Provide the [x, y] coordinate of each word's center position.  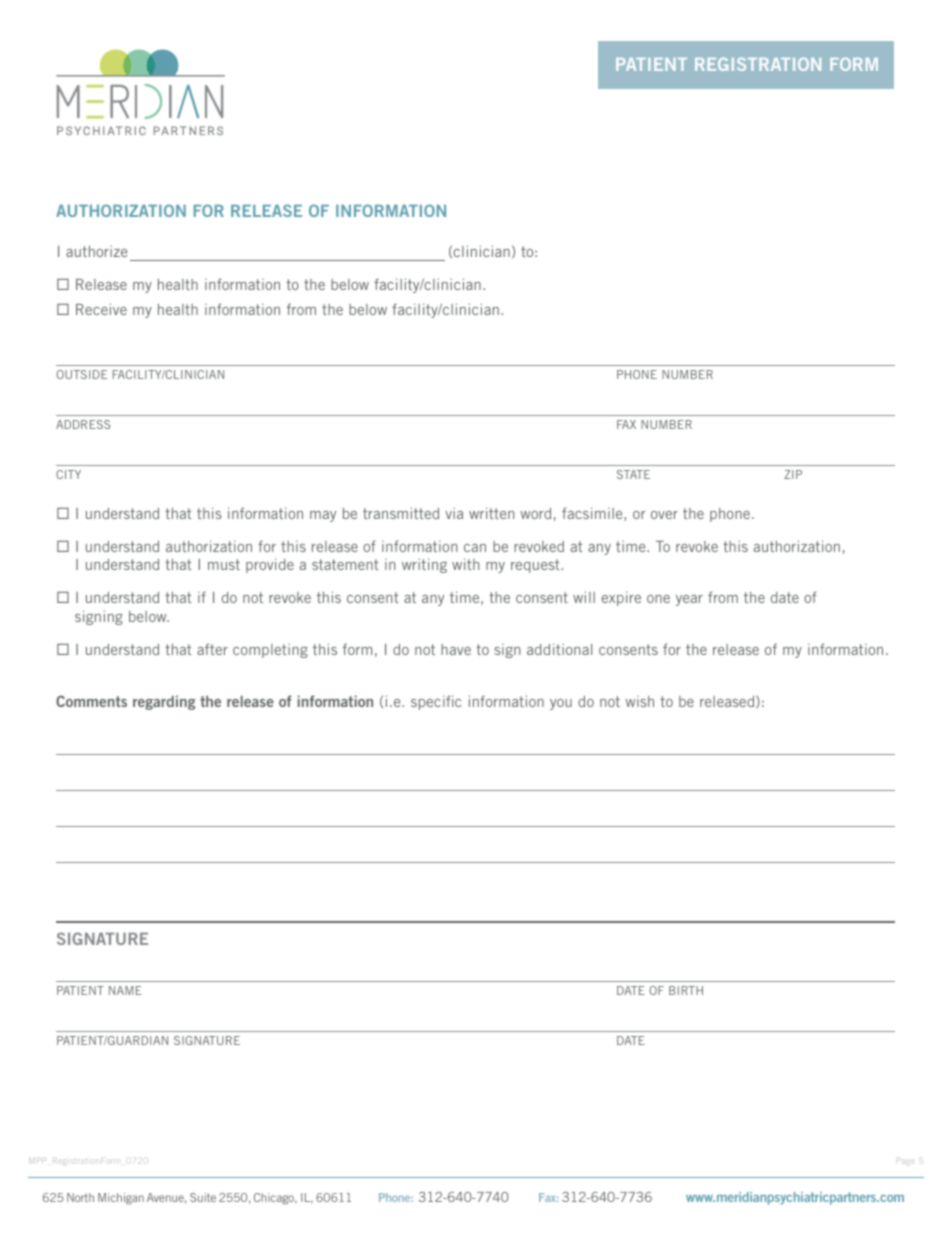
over [664, 515]
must [224, 564]
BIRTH [686, 990]
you [561, 704]
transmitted [401, 513]
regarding [164, 702]
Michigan [121, 1199]
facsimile [593, 513]
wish [639, 701]
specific [436, 702]
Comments [91, 701]
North [80, 1197]
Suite [203, 1197]
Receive [101, 309]
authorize [96, 251]
